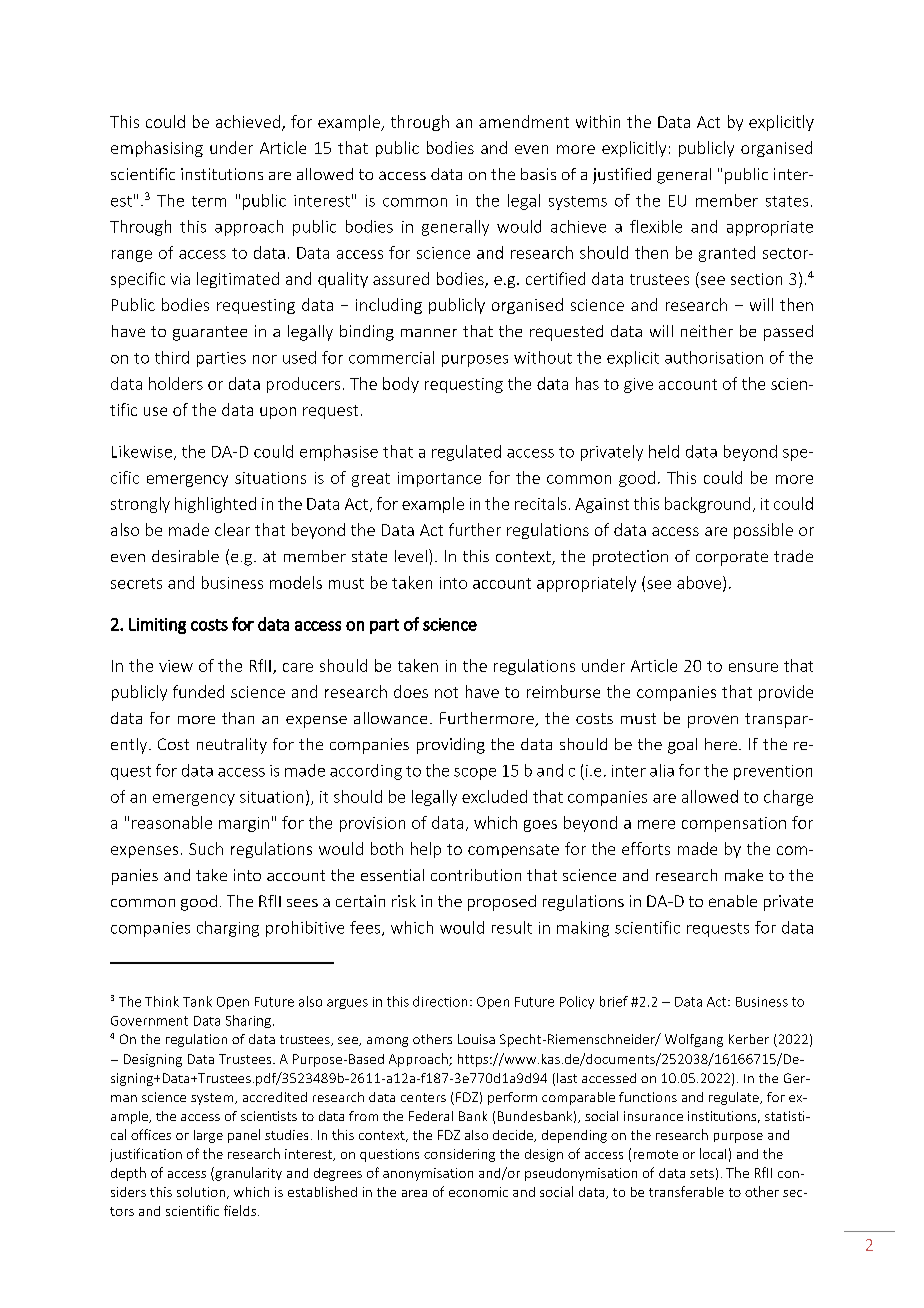  I want to click on justified, so click(622, 176).
